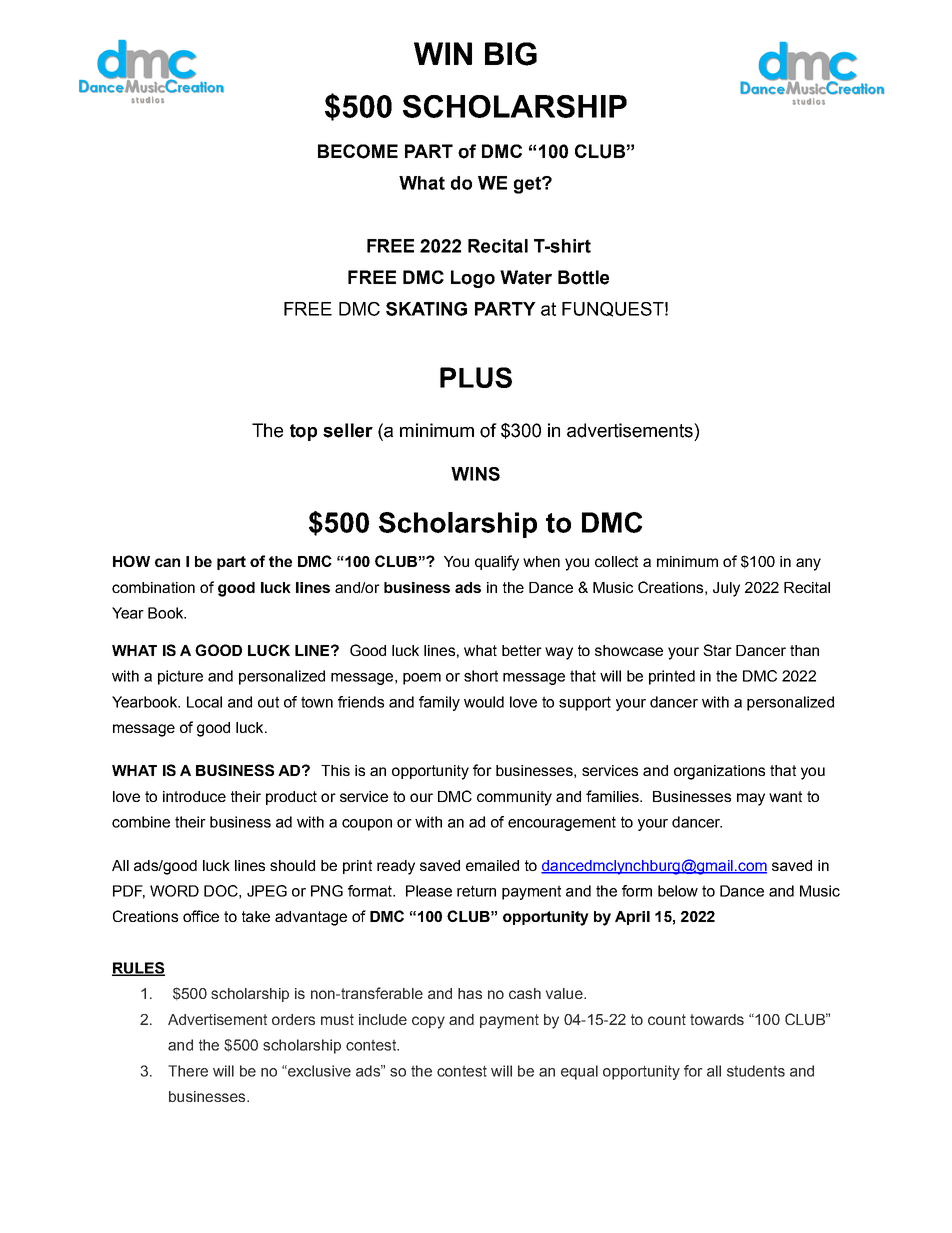  Describe the element at coordinates (497, 563) in the document. I see `qualify` at that location.
